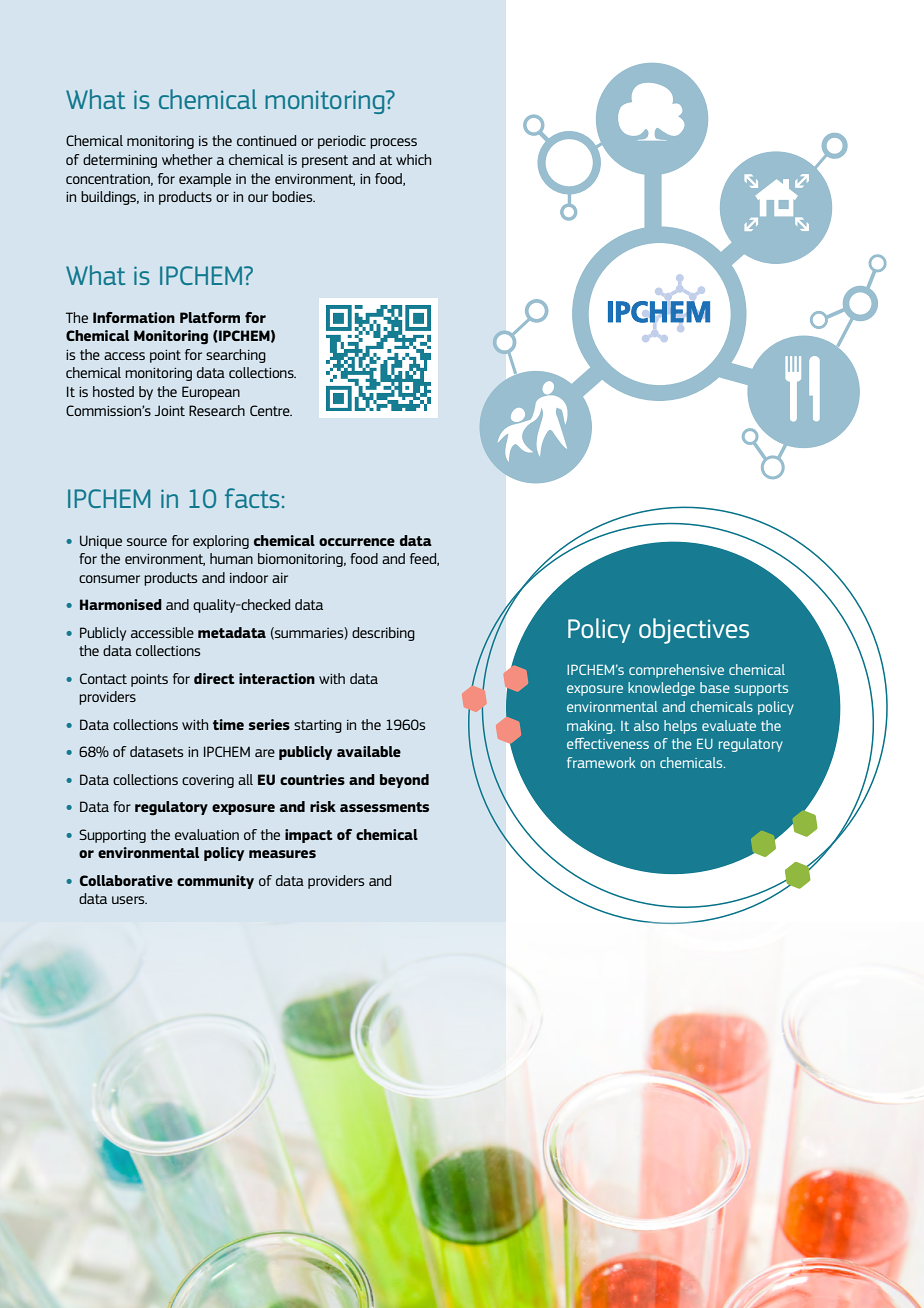 Image resolution: width=924 pixels, height=1308 pixels. What do you see at coordinates (383, 634) in the page?
I see `describing` at bounding box center [383, 634].
